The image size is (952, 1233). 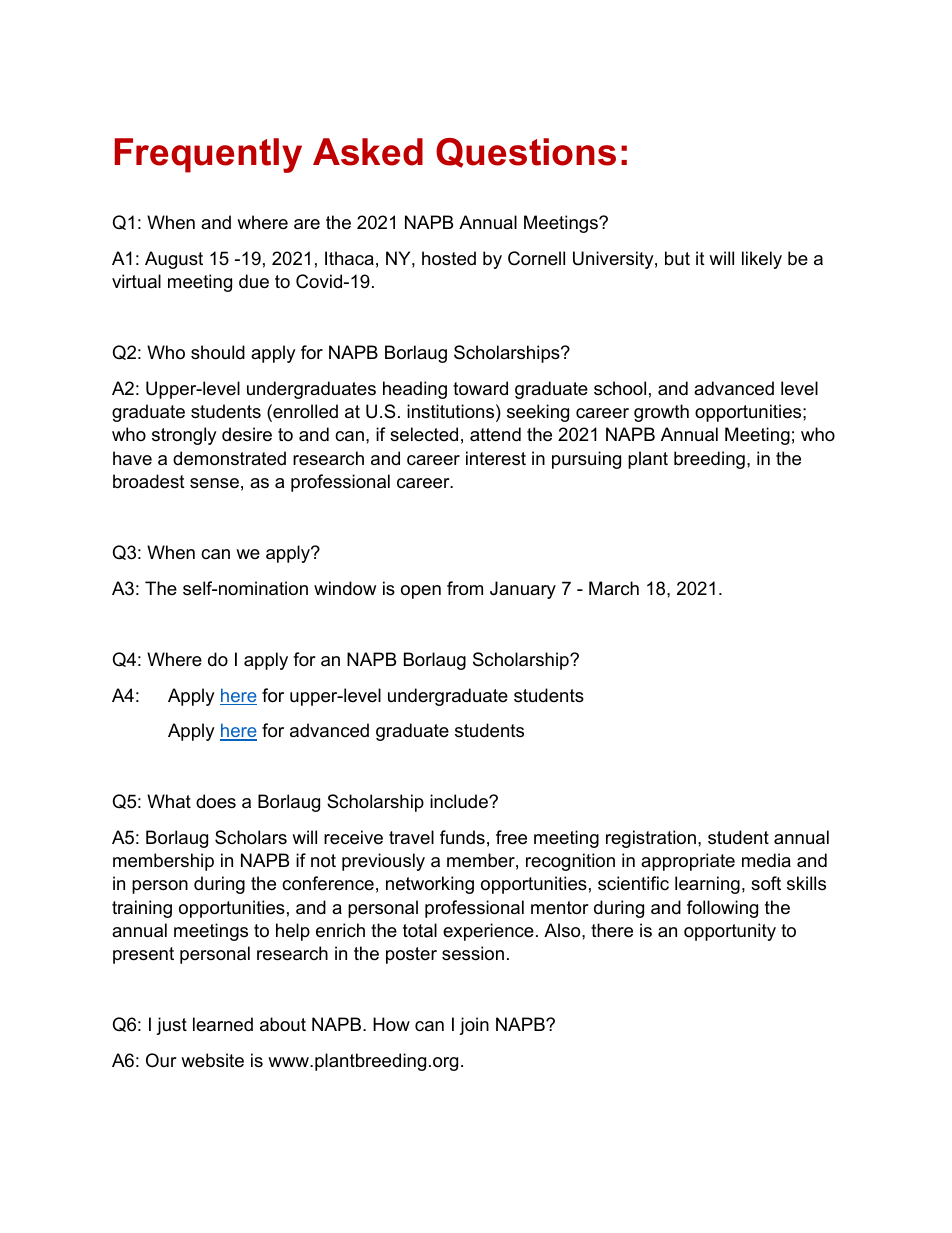 I want to click on growth, so click(x=661, y=413).
